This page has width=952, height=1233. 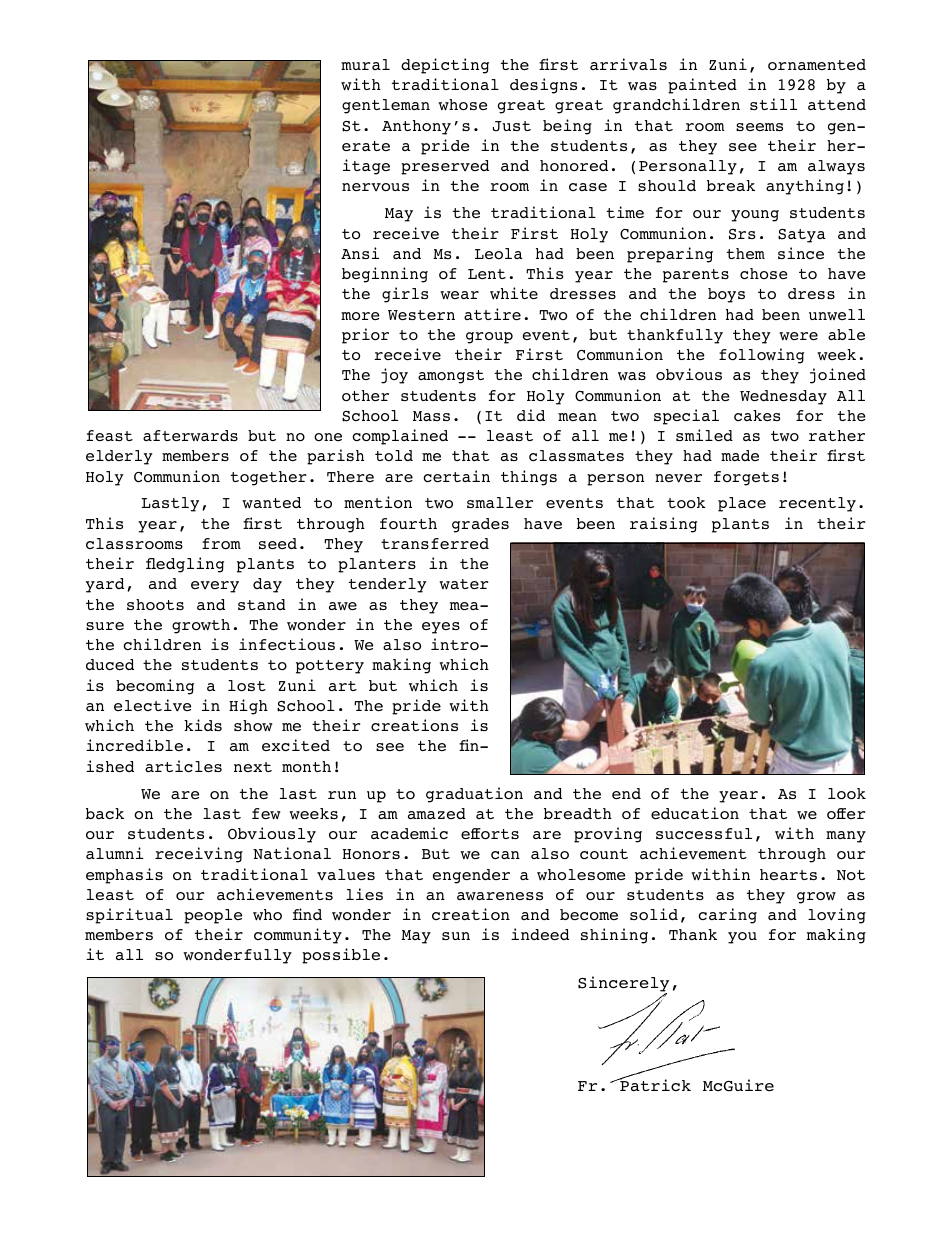 I want to click on place, so click(x=742, y=504).
